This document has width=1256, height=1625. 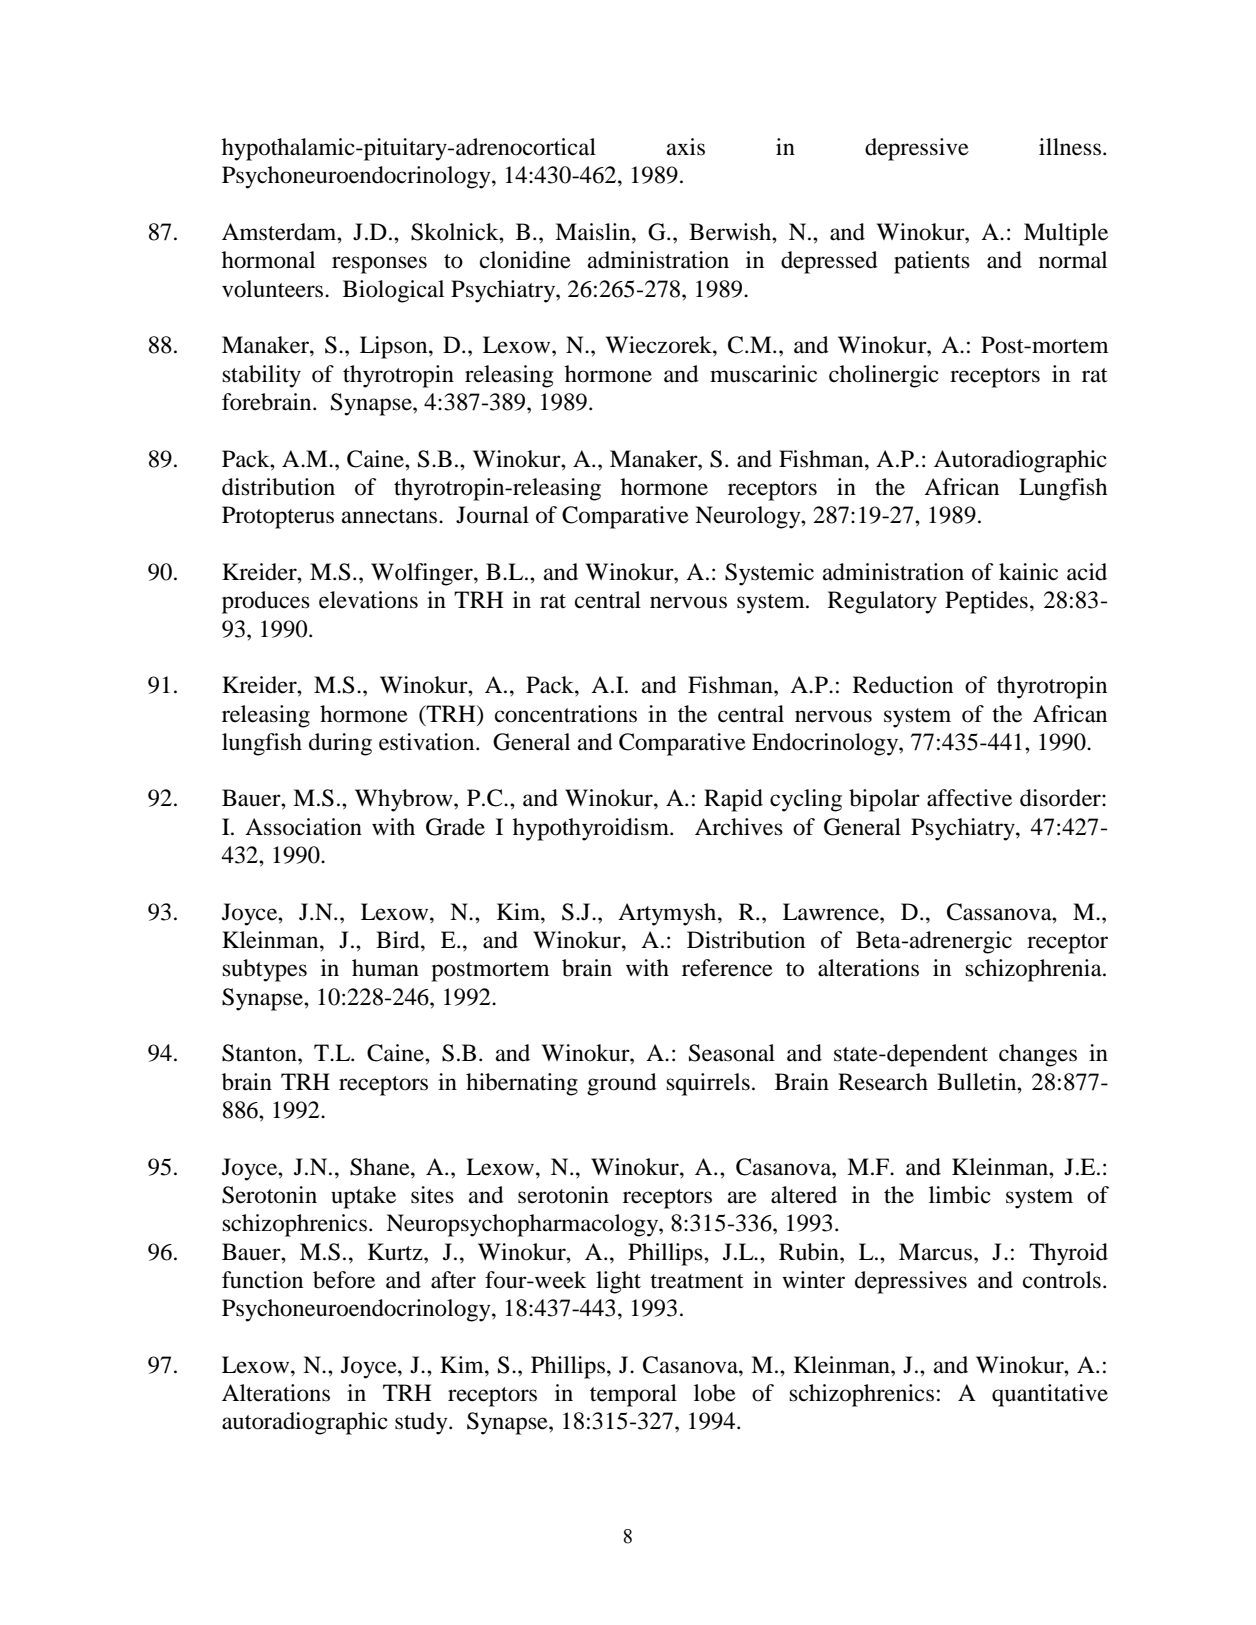 What do you see at coordinates (422, 1423) in the document?
I see `study` at bounding box center [422, 1423].
